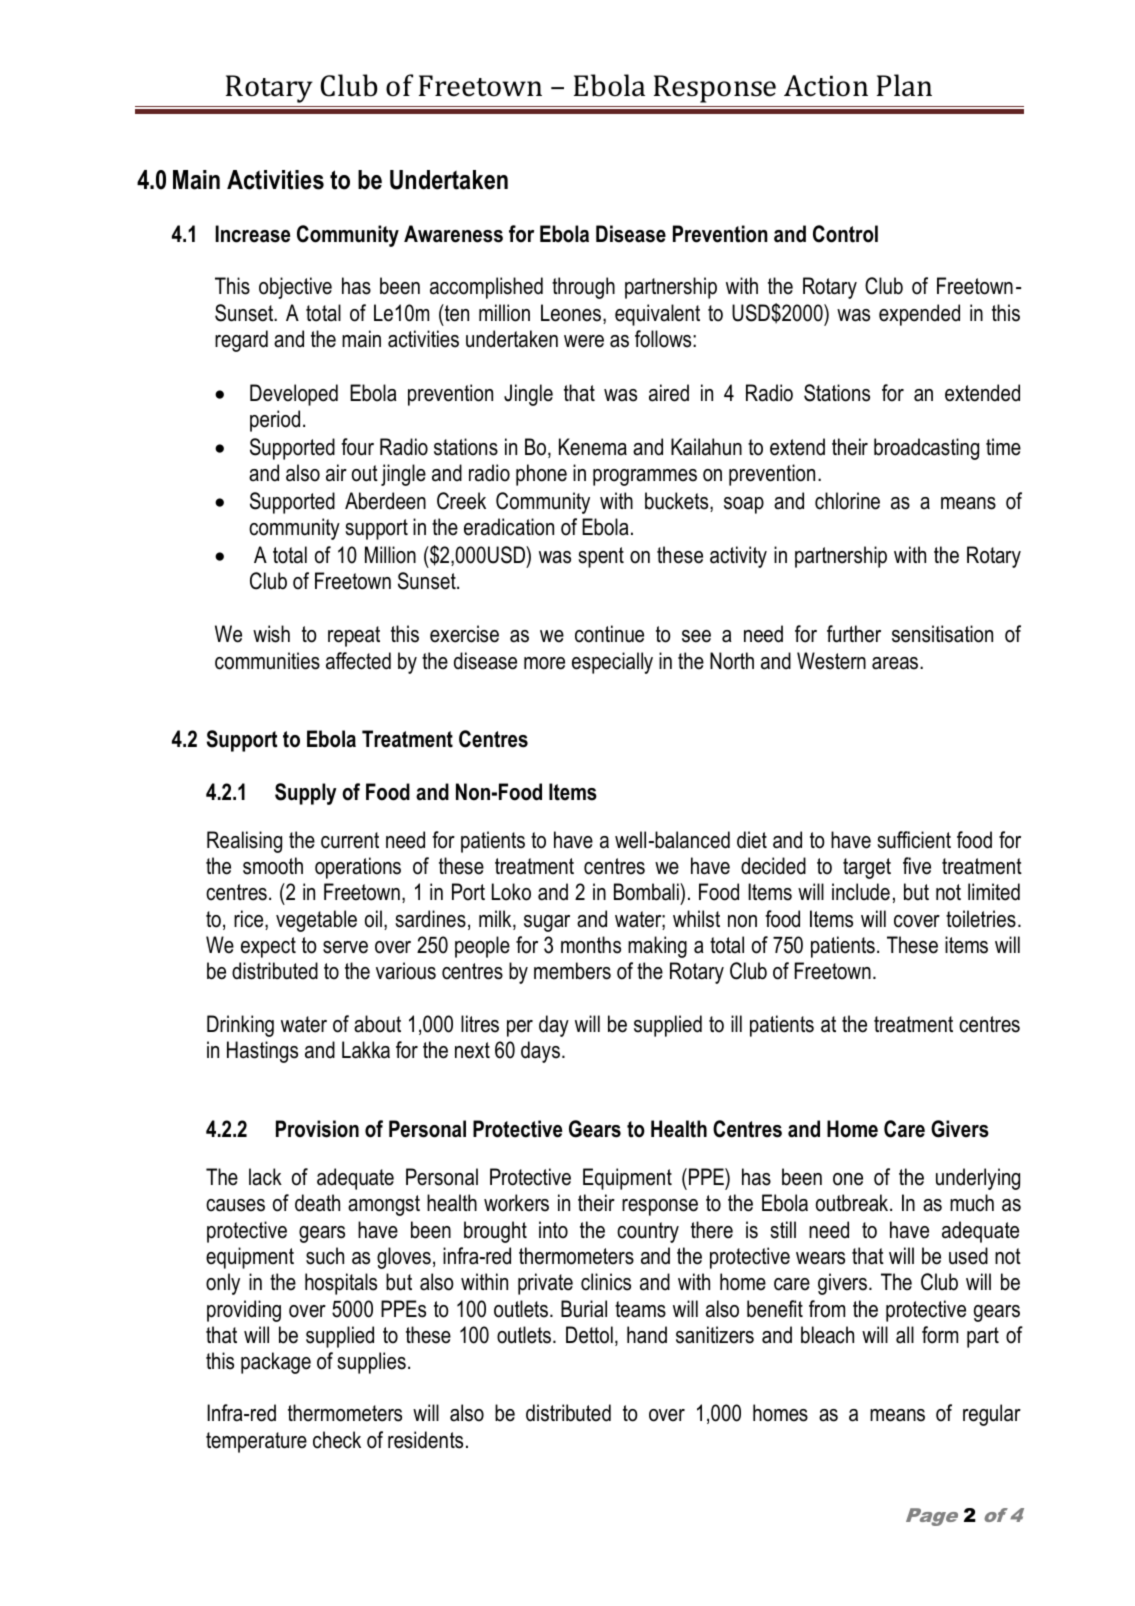 This screenshot has height=1606, width=1135. I want to click on hand, so click(647, 1335).
